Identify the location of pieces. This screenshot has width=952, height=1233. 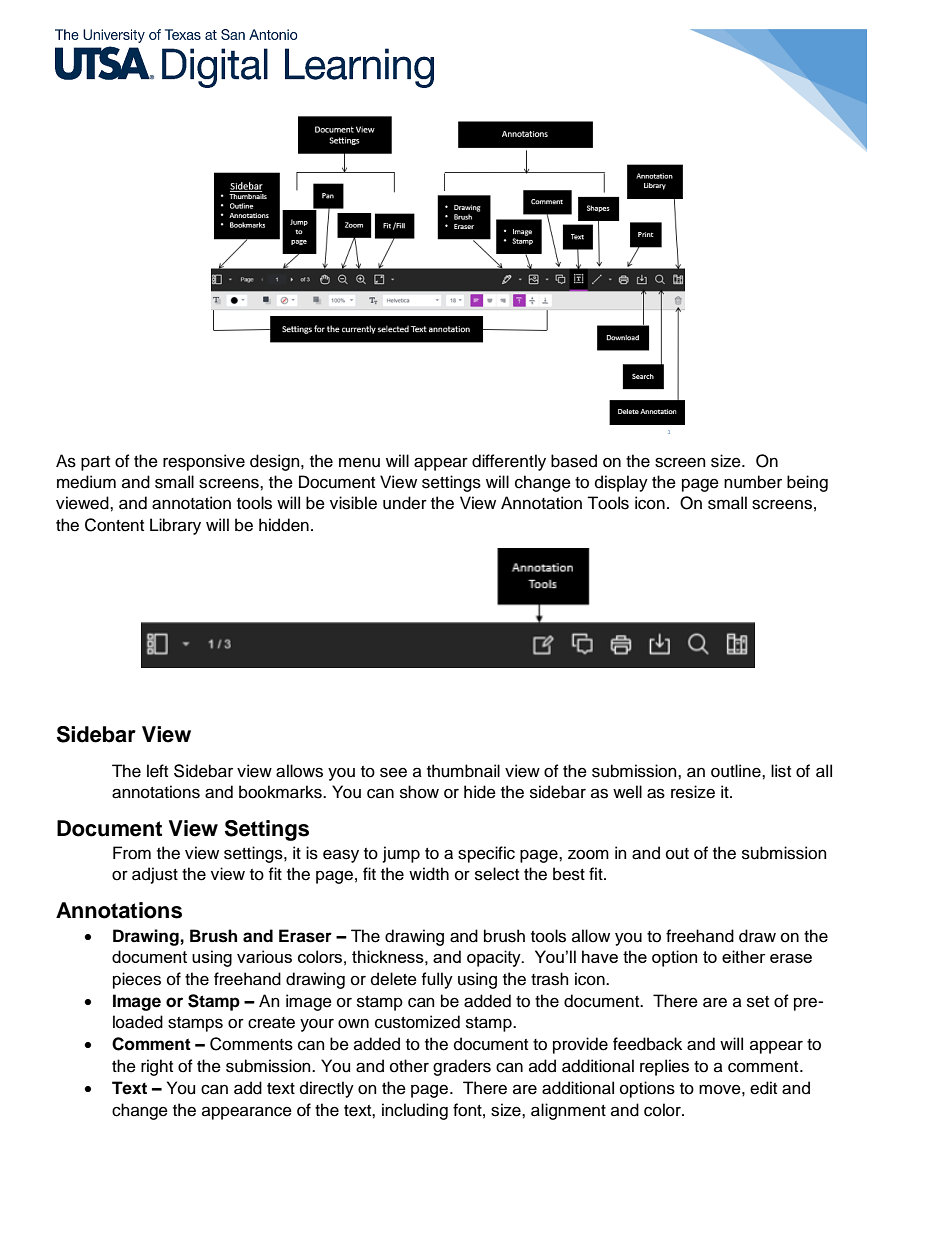
(137, 980).
